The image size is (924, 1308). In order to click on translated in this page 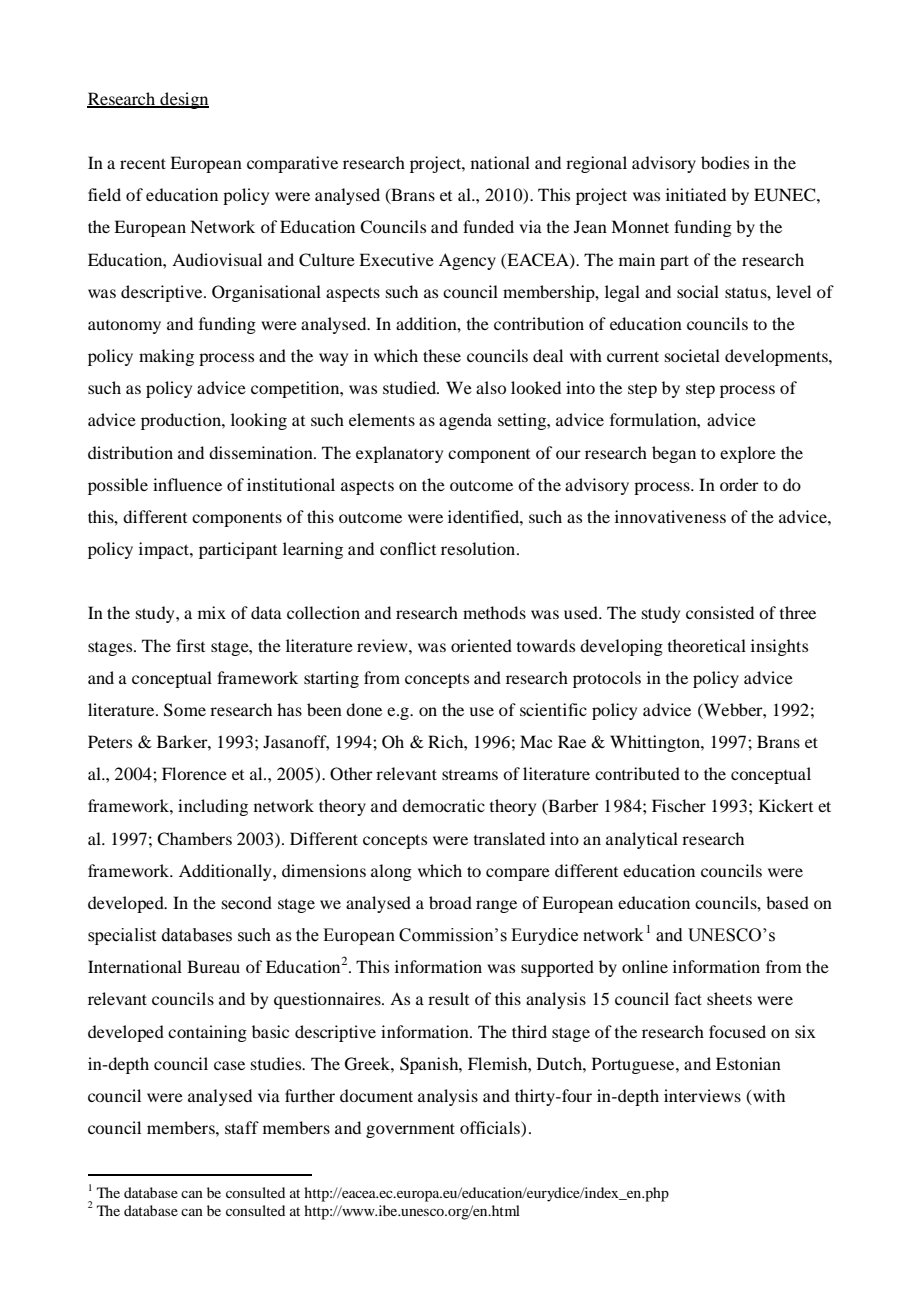, I will do `click(509, 838)`.
